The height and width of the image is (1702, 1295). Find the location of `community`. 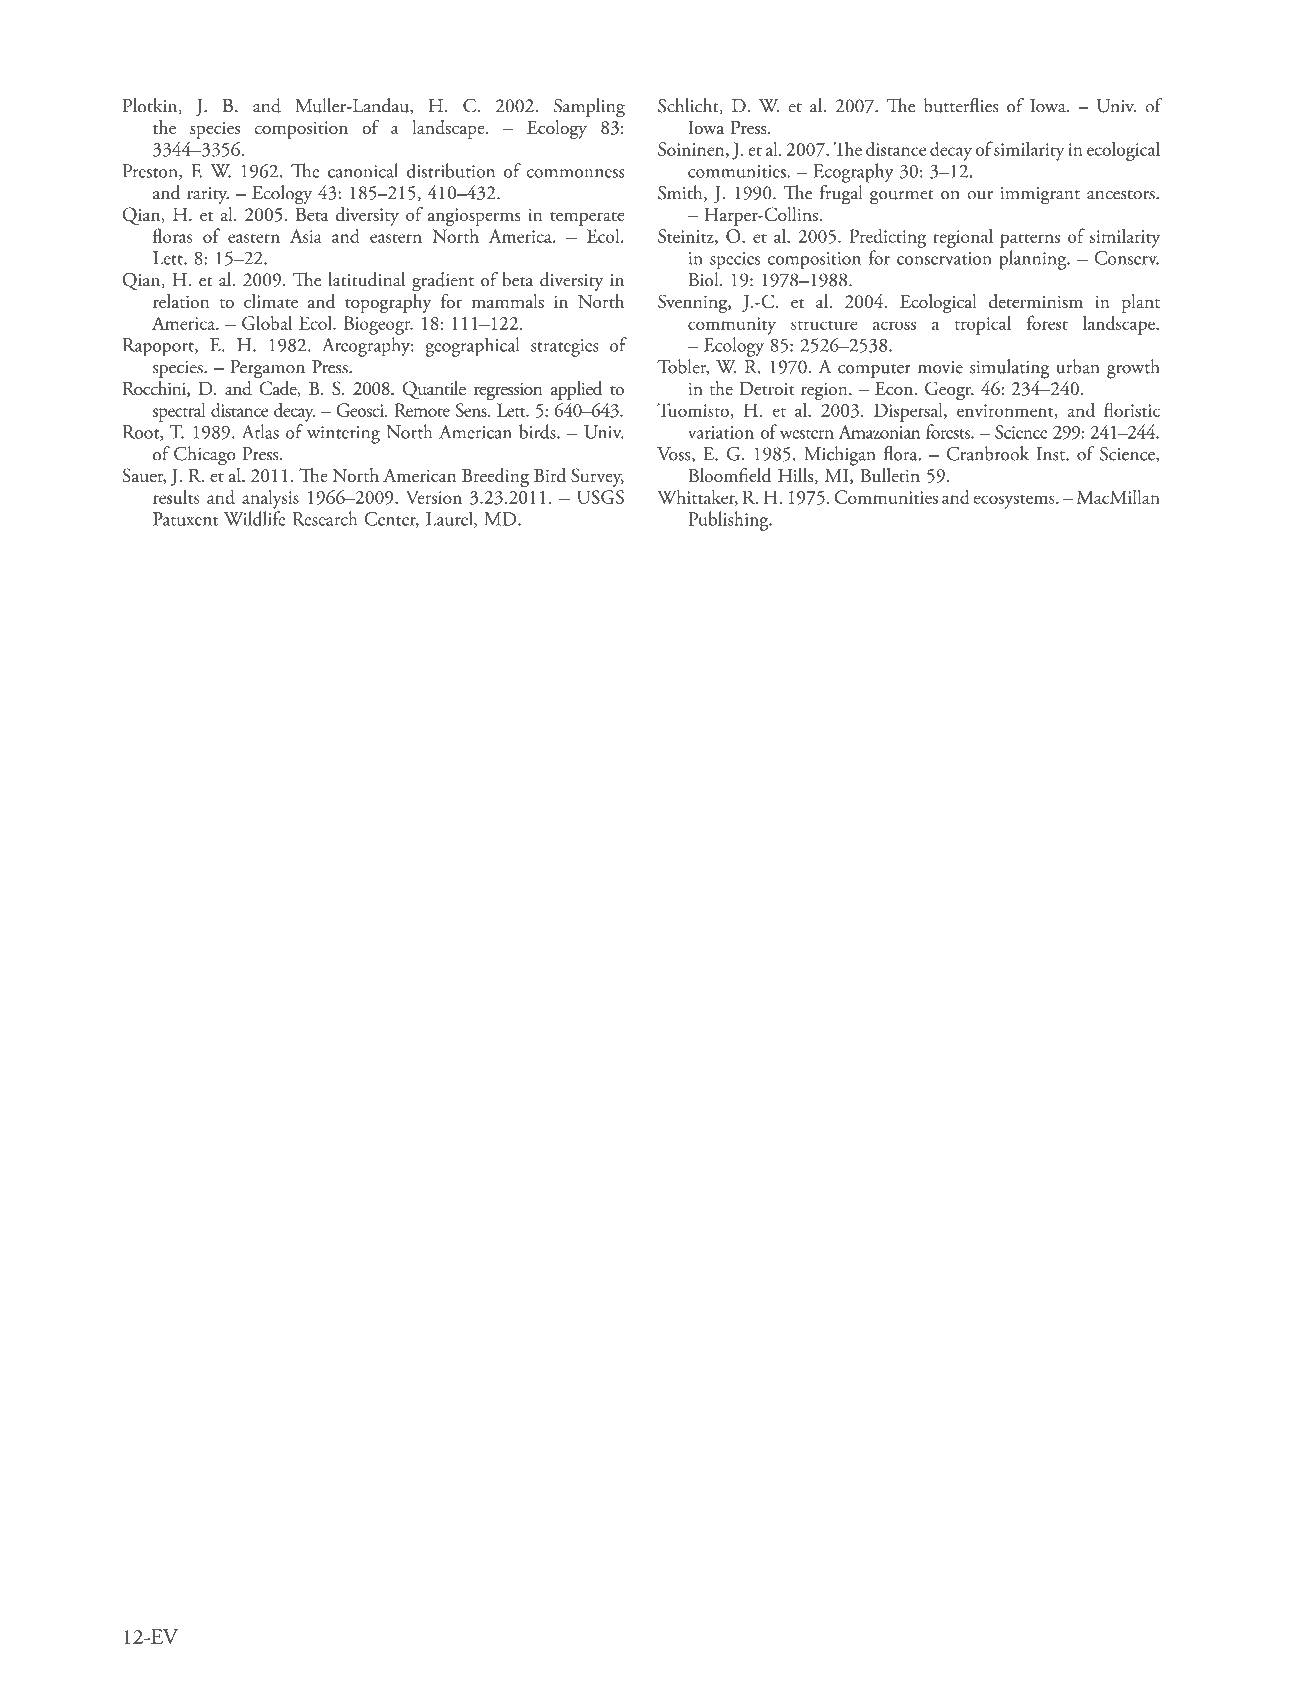

community is located at coordinates (732, 326).
